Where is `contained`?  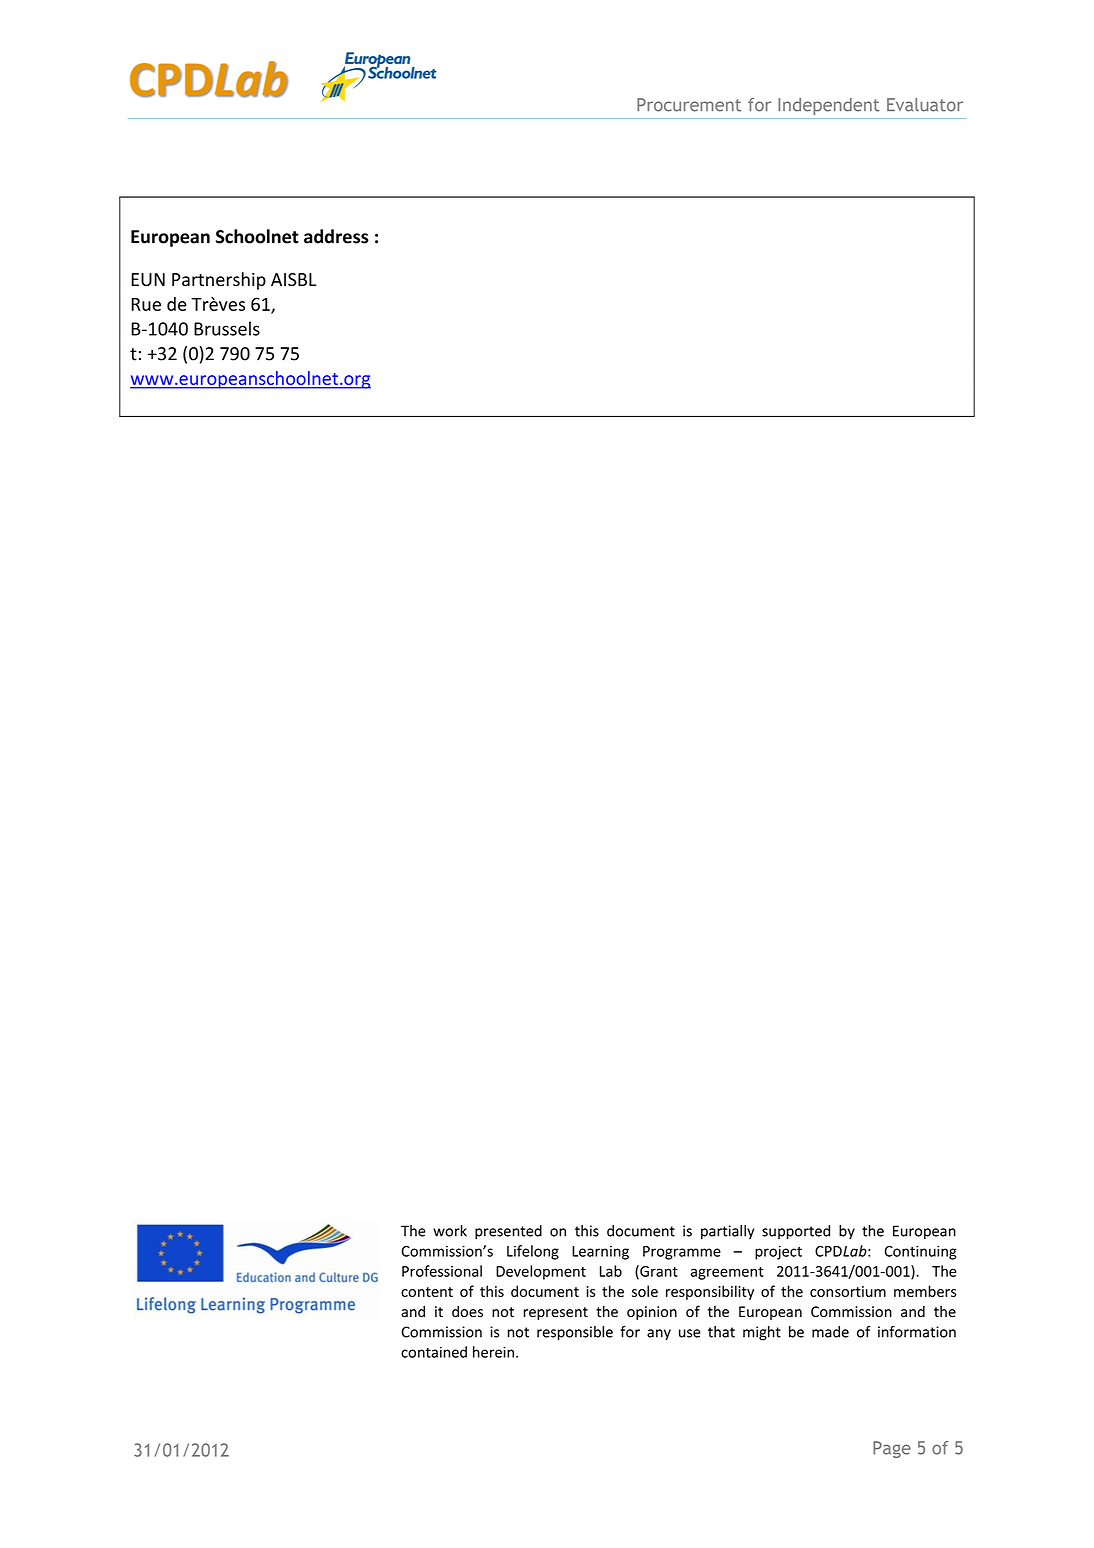
contained is located at coordinates (434, 1352).
